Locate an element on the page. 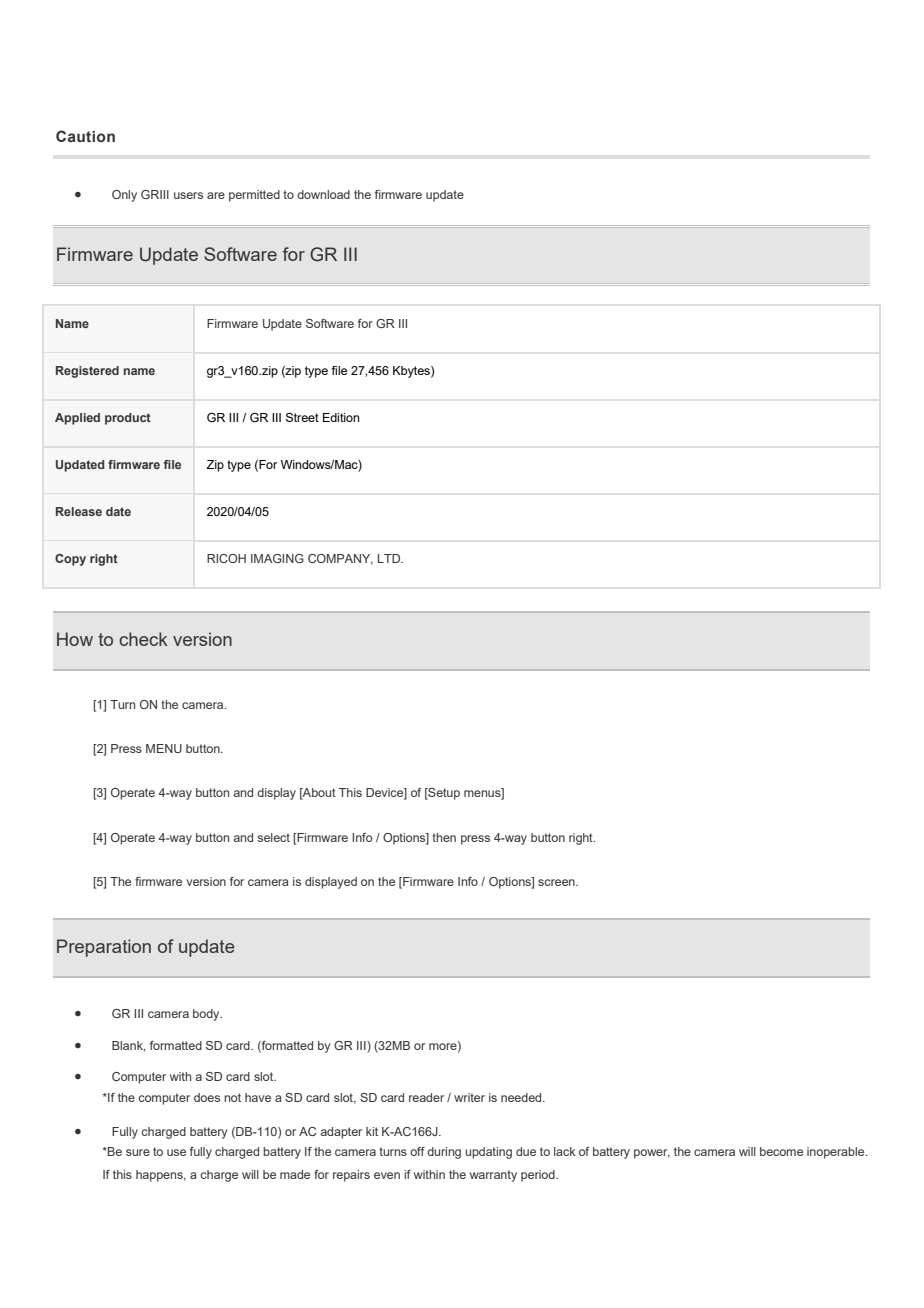 The width and height of the page is (924, 1308). become is located at coordinates (781, 1151).
